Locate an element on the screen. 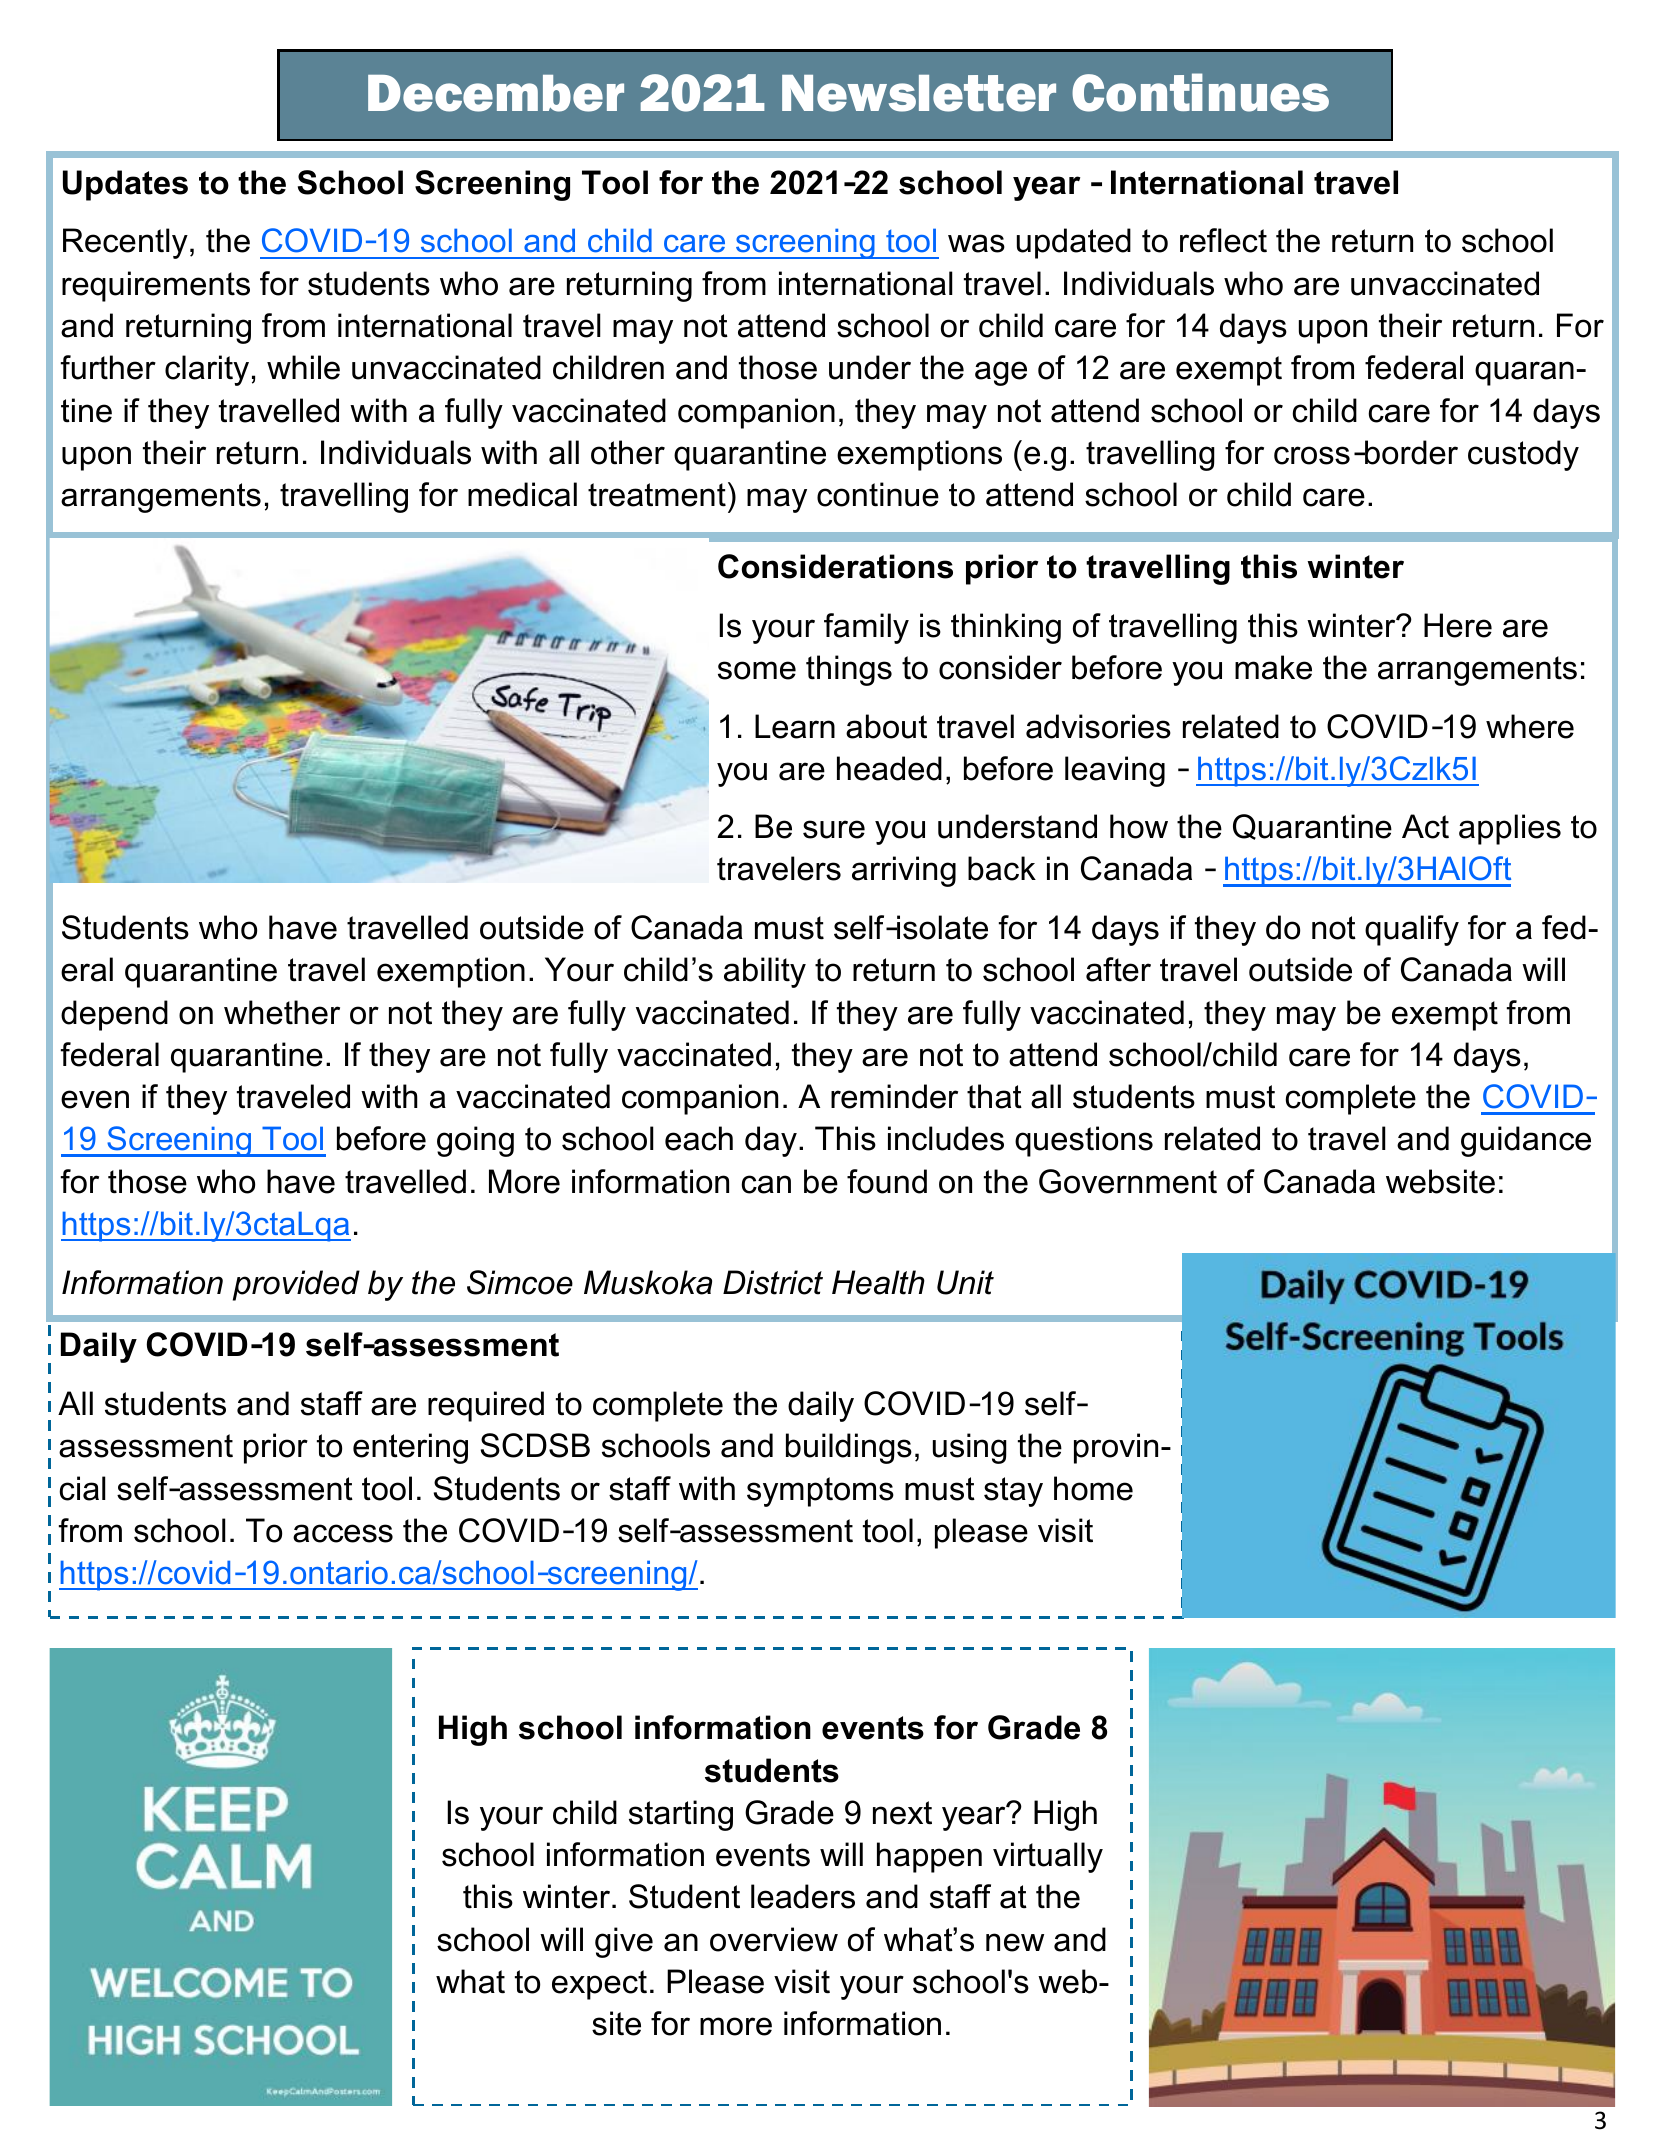  overview is located at coordinates (774, 1939).
